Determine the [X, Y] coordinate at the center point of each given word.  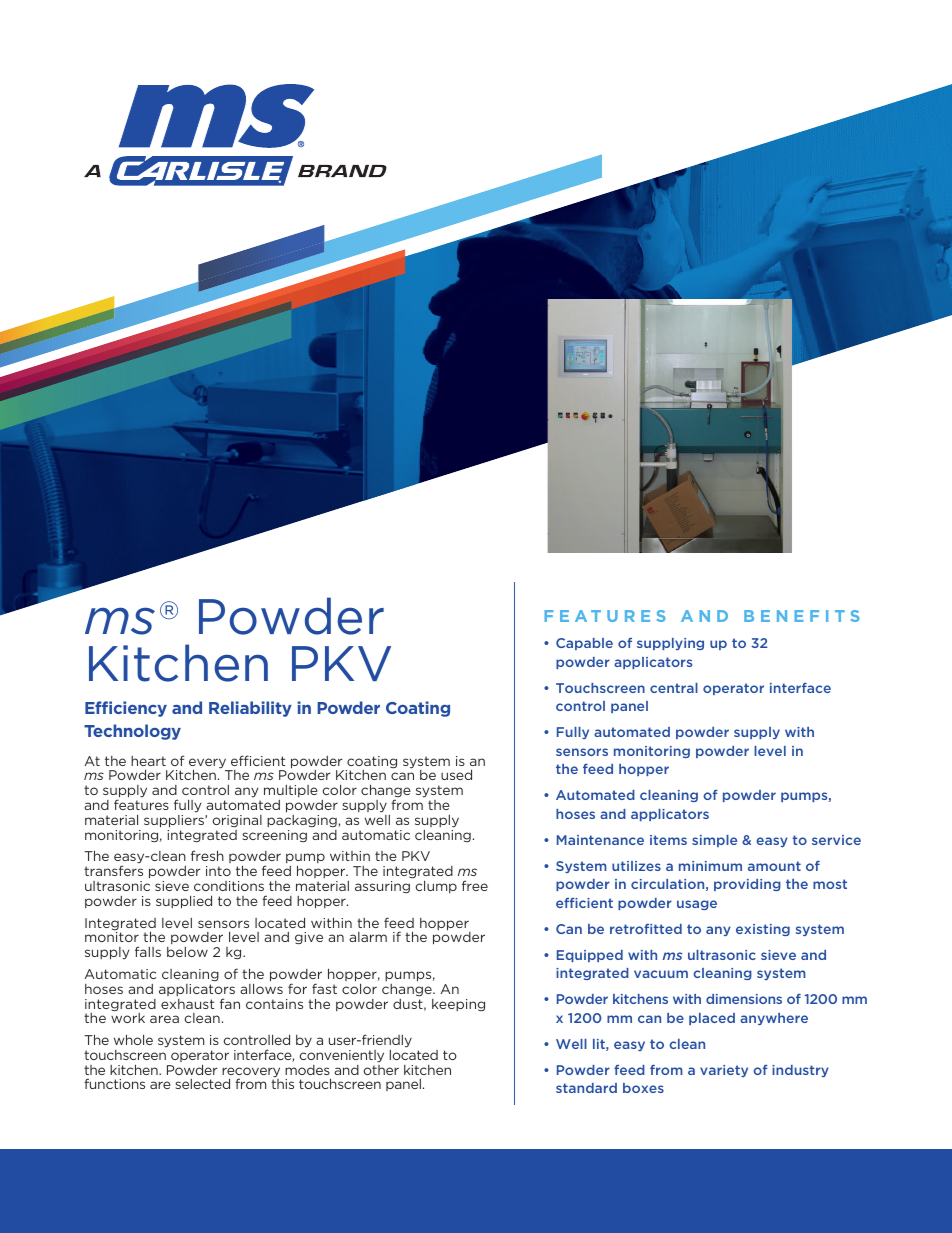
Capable [584, 644]
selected [202, 1083]
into [218, 871]
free [475, 885]
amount [774, 866]
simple [714, 841]
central [674, 688]
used [456, 774]
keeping [458, 1005]
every [209, 764]
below [187, 952]
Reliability [250, 709]
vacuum [661, 974]
